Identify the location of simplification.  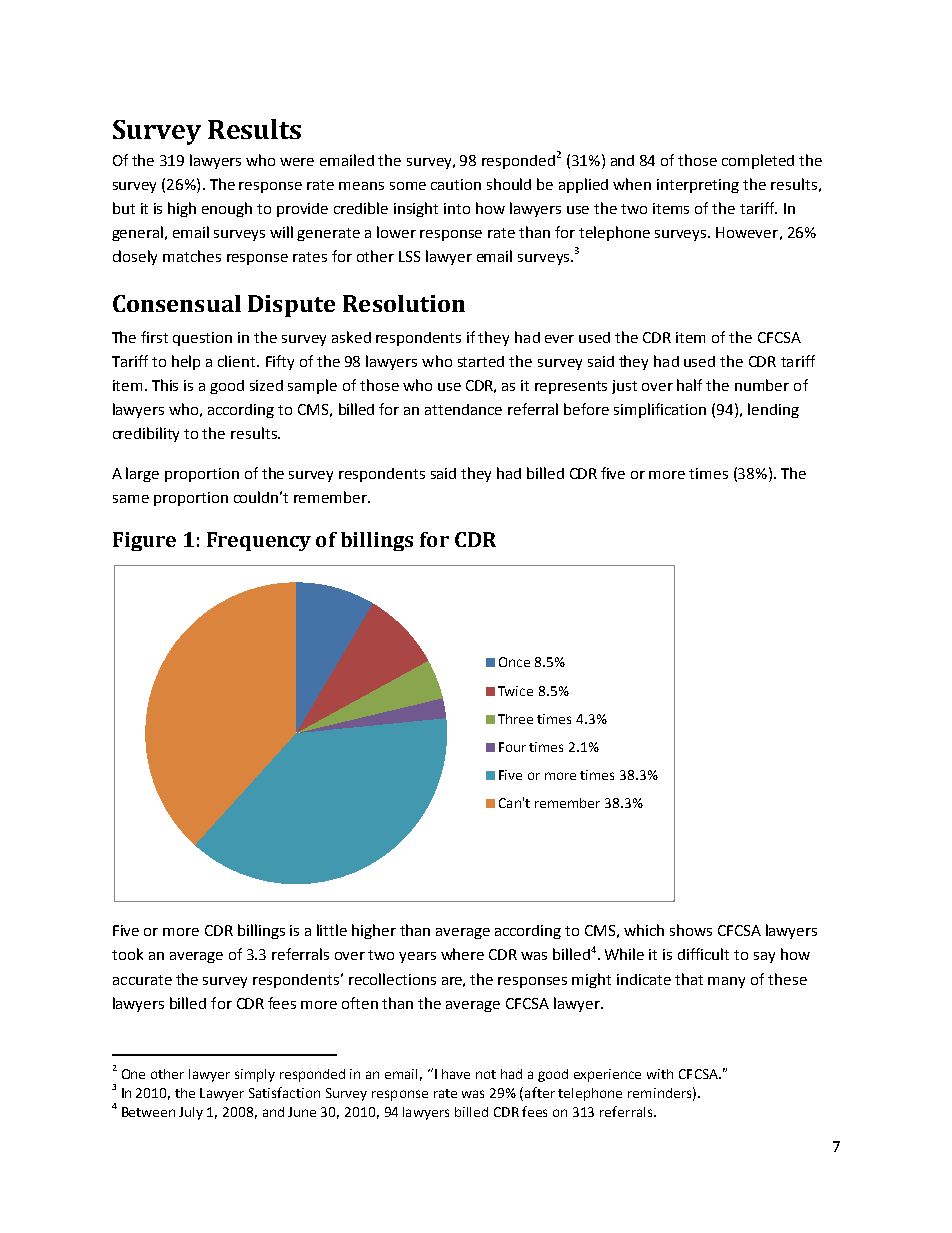
(660, 410).
